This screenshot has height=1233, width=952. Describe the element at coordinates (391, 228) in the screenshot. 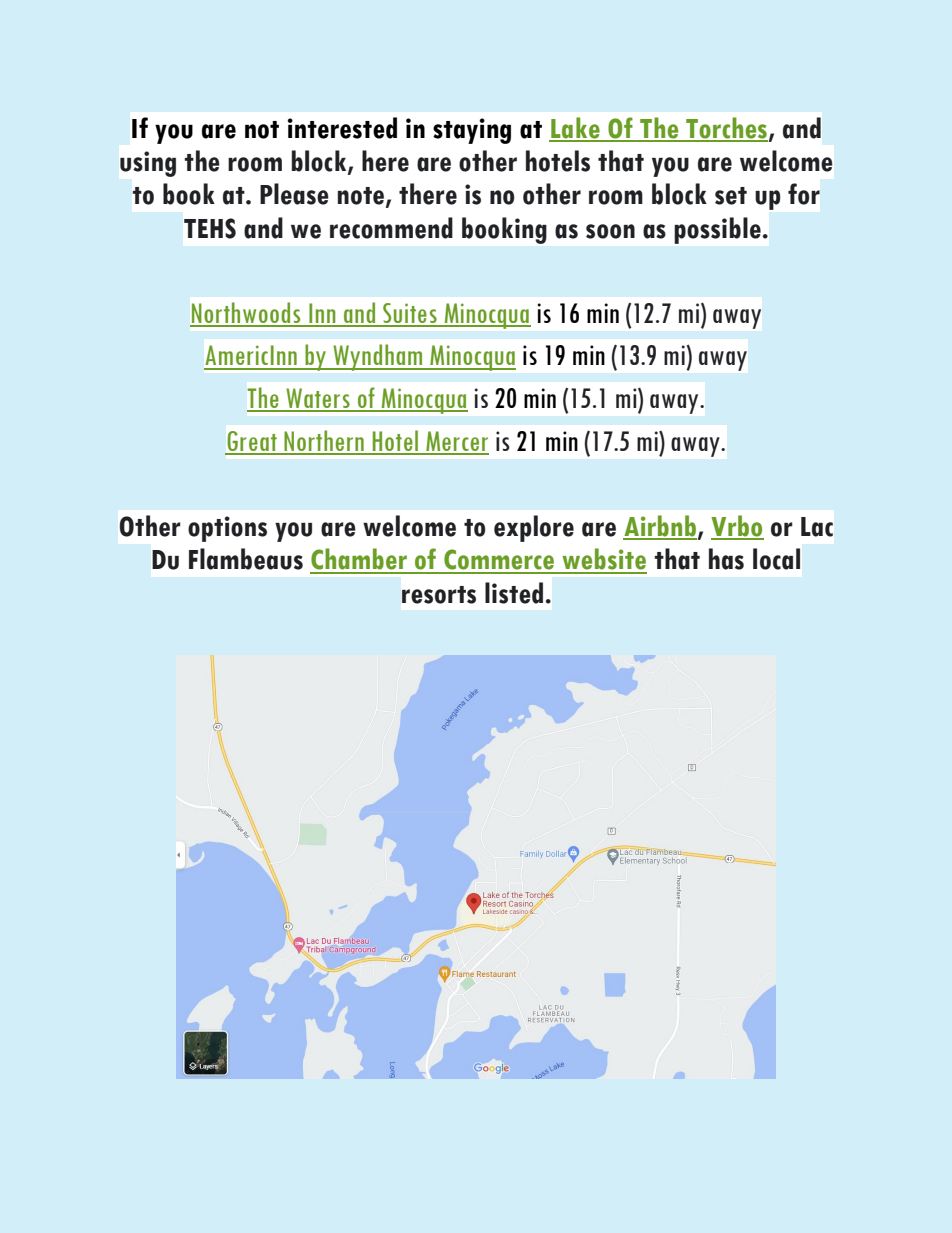

I see `recommend` at that location.
